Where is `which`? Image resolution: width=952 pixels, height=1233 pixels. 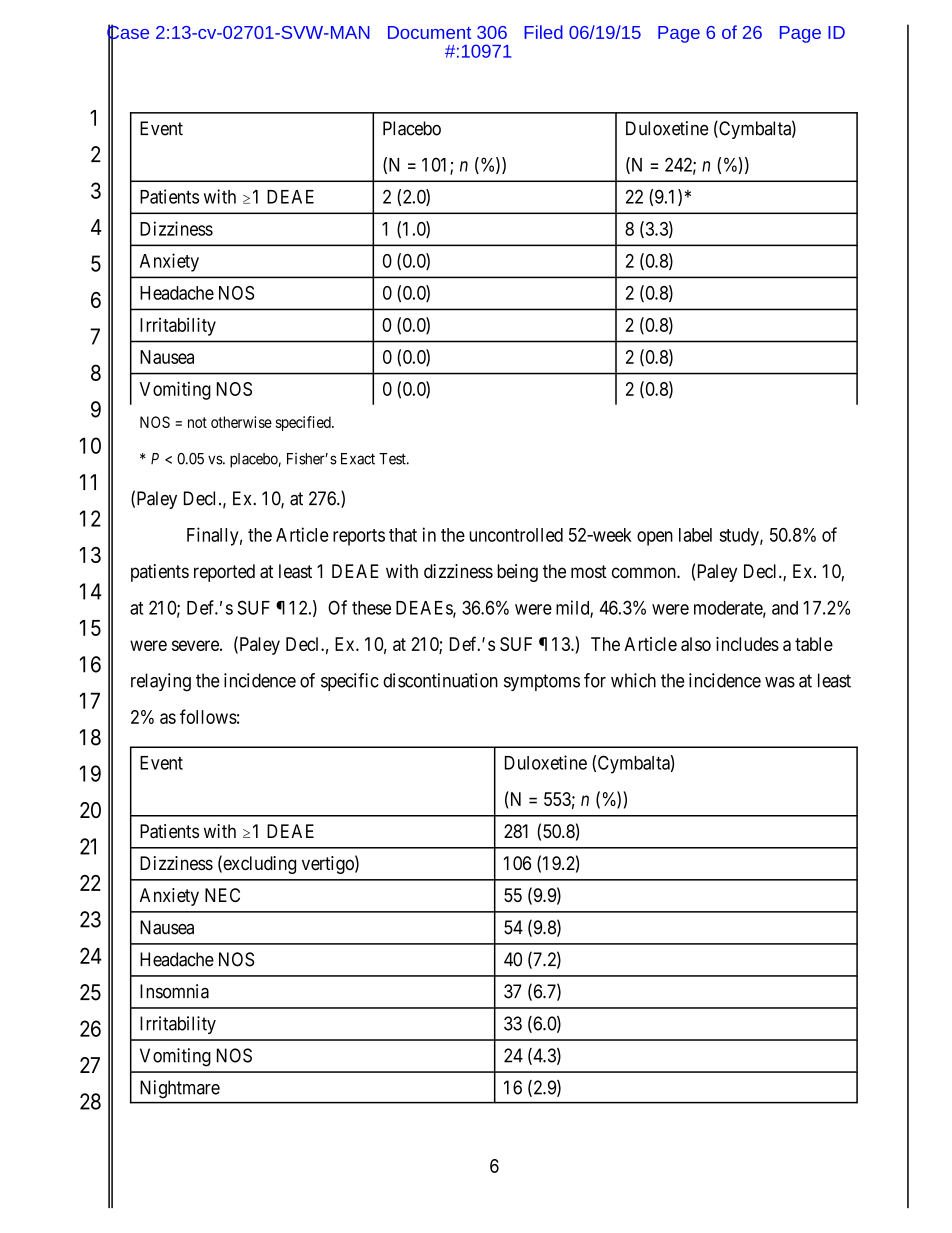 which is located at coordinates (633, 680).
